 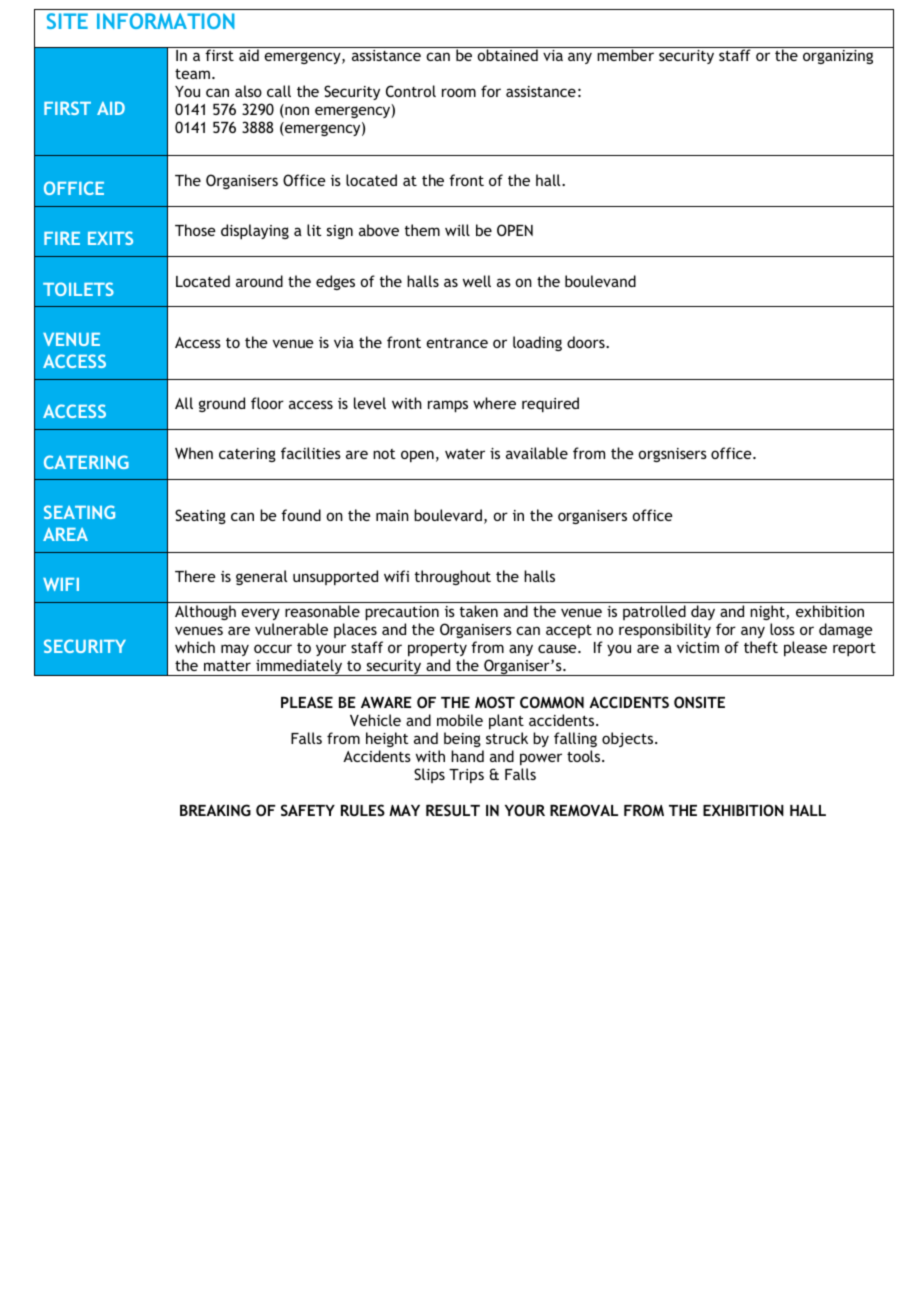 I want to click on INFORMATION, so click(x=166, y=21).
